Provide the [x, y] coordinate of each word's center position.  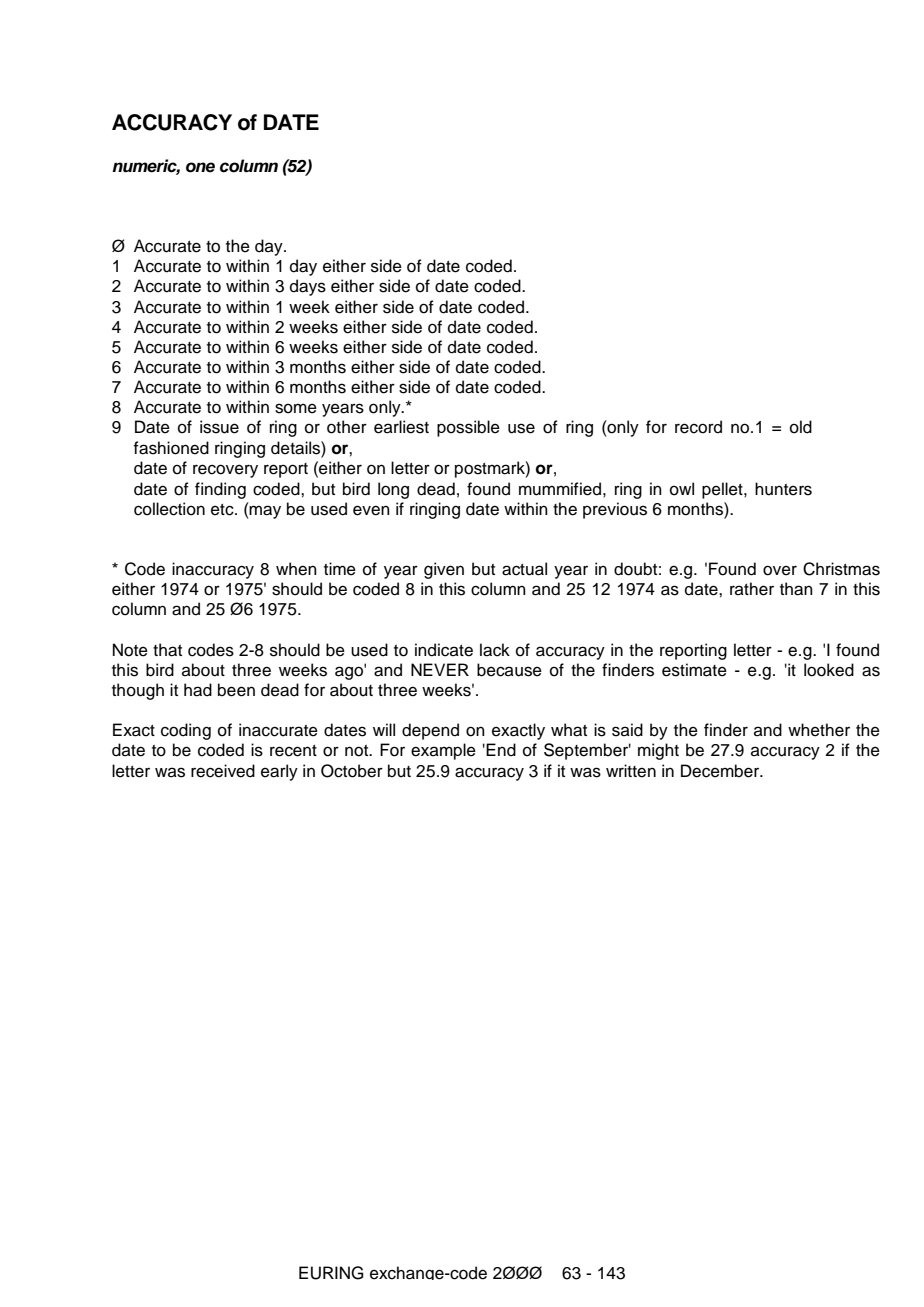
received [223, 771]
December [721, 771]
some [296, 408]
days [308, 287]
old [801, 427]
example [443, 751]
